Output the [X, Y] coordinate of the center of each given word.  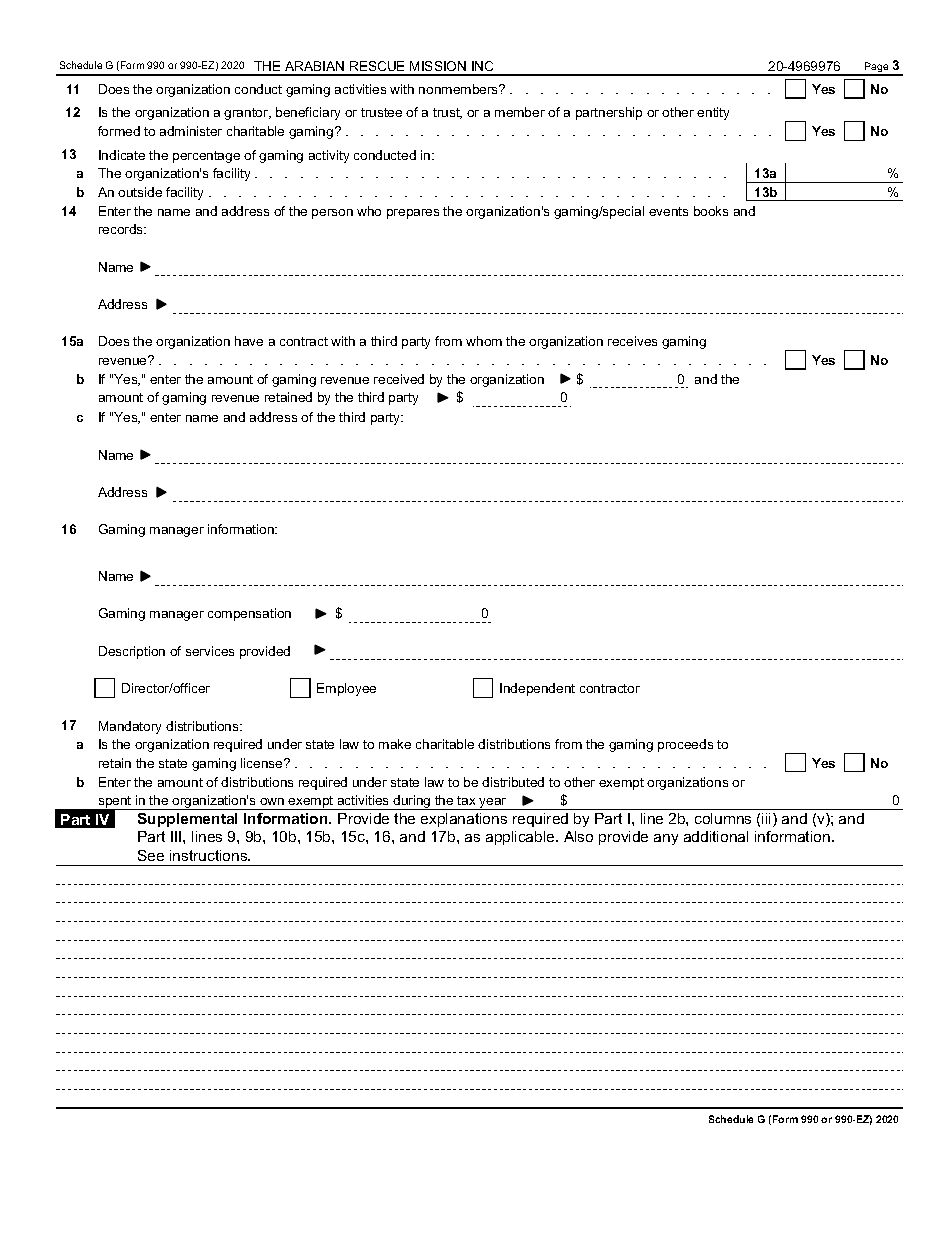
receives [632, 341]
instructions [210, 855]
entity [713, 113]
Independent [537, 689]
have [249, 341]
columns [723, 818]
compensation [249, 614]
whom [484, 341]
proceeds [685, 745]
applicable [521, 838]
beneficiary [308, 113]
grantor [247, 114]
